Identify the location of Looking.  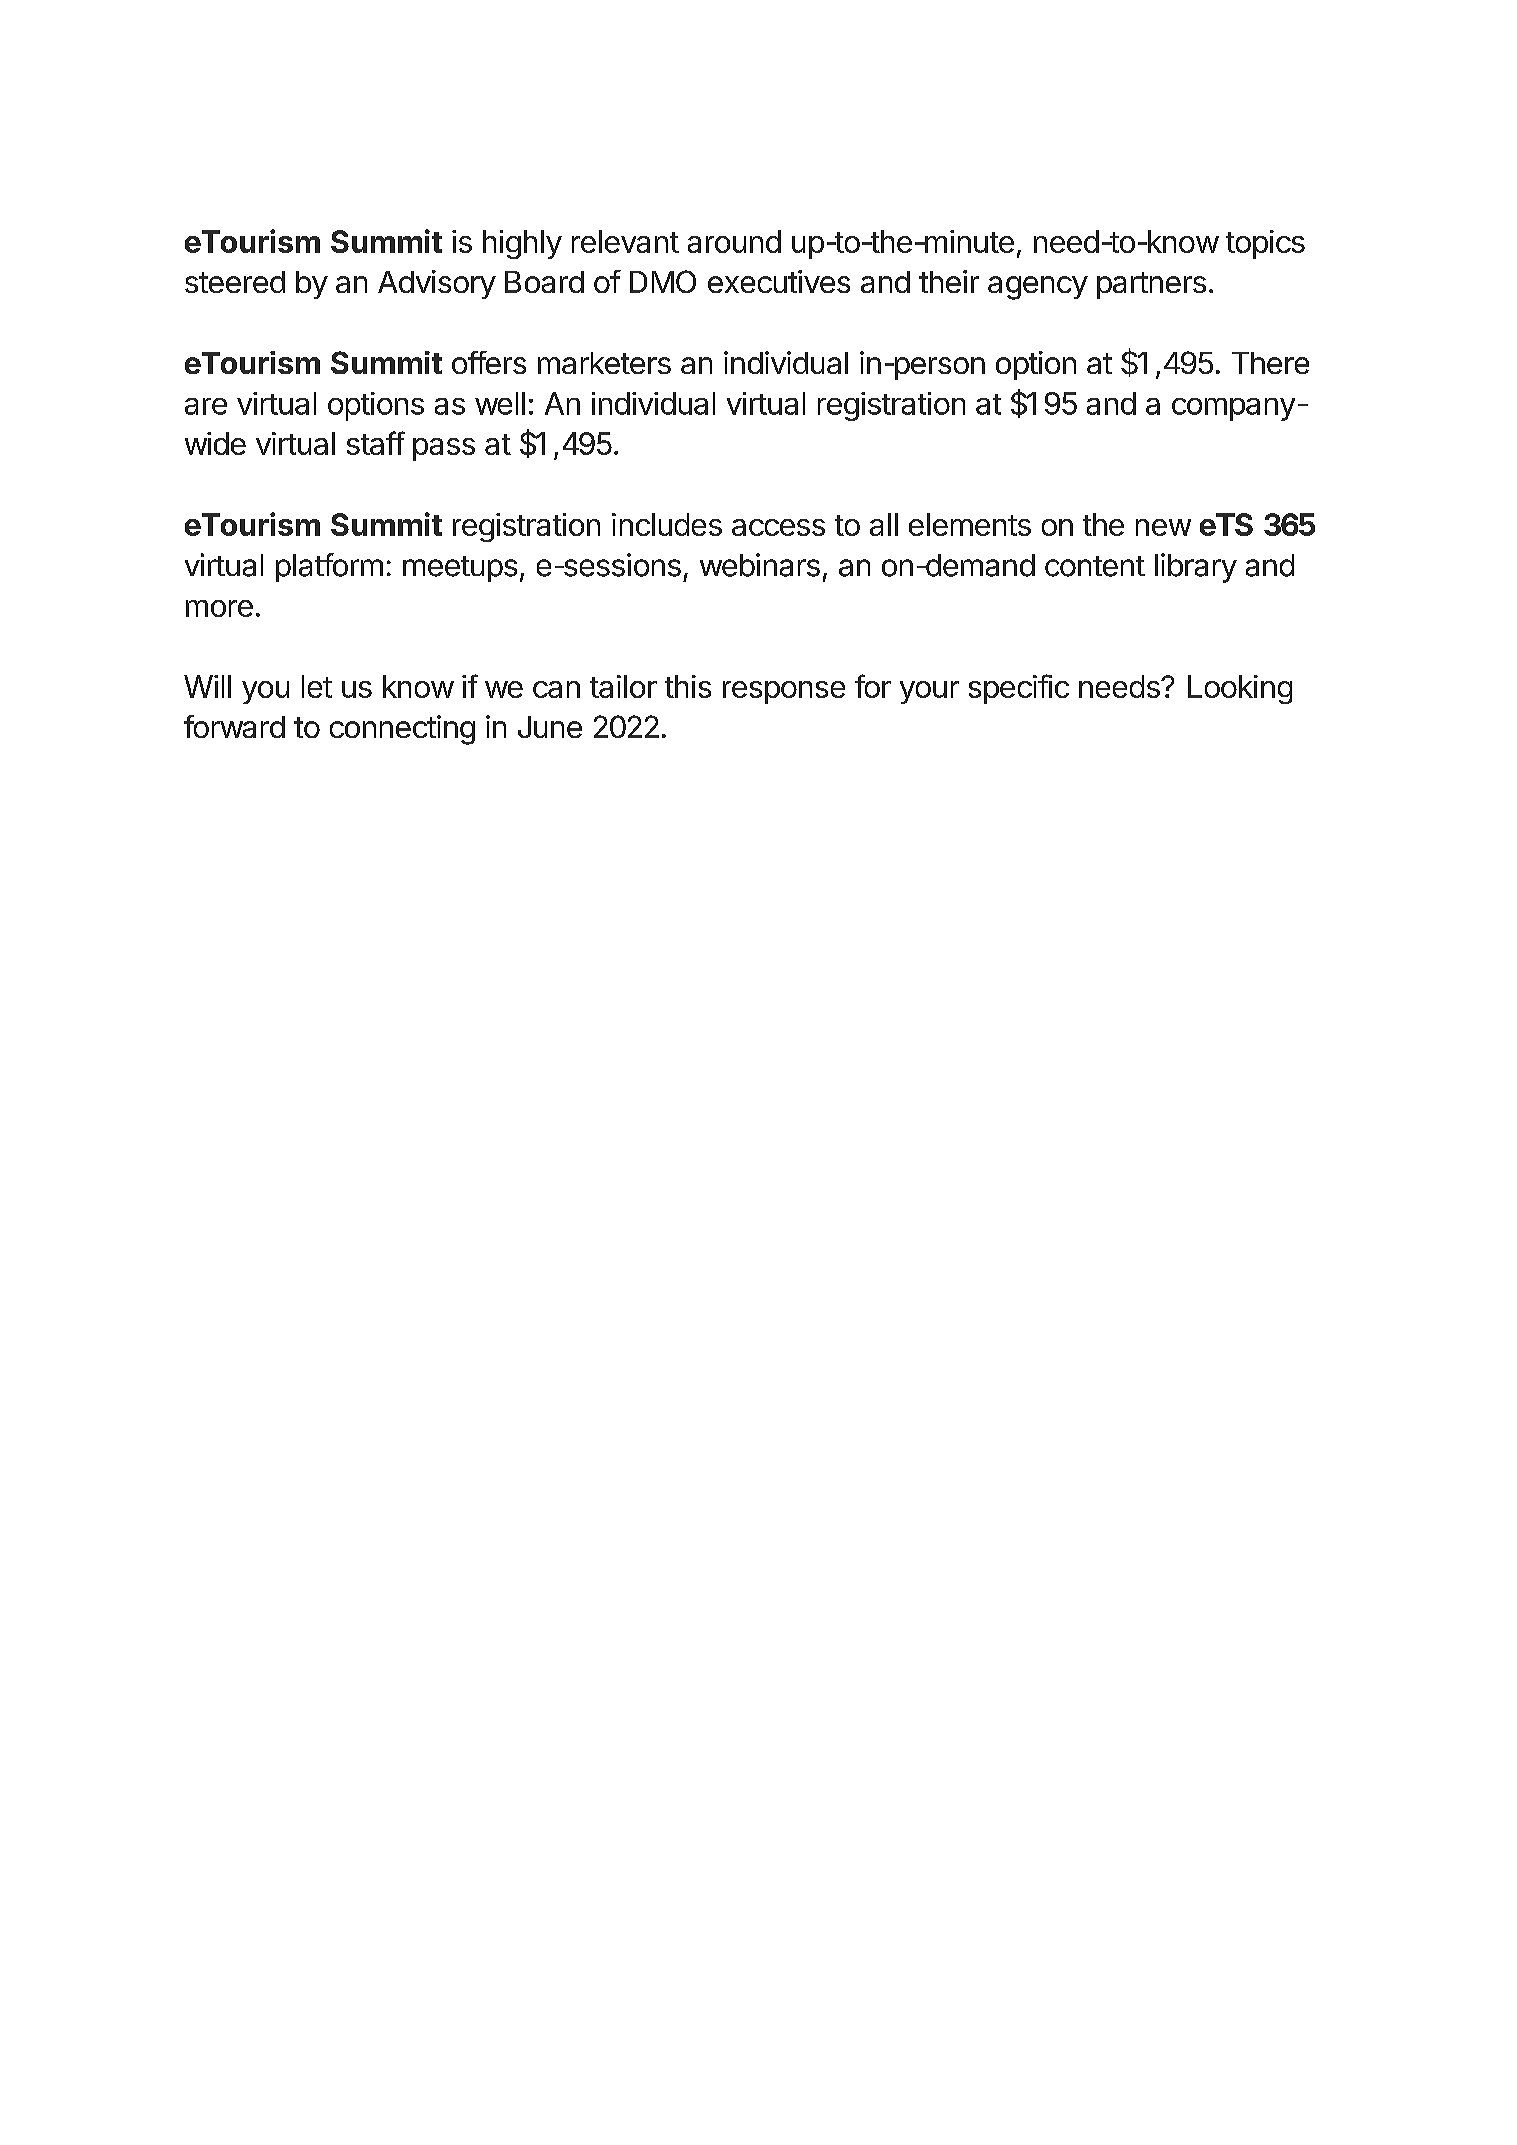
(1240, 689).
